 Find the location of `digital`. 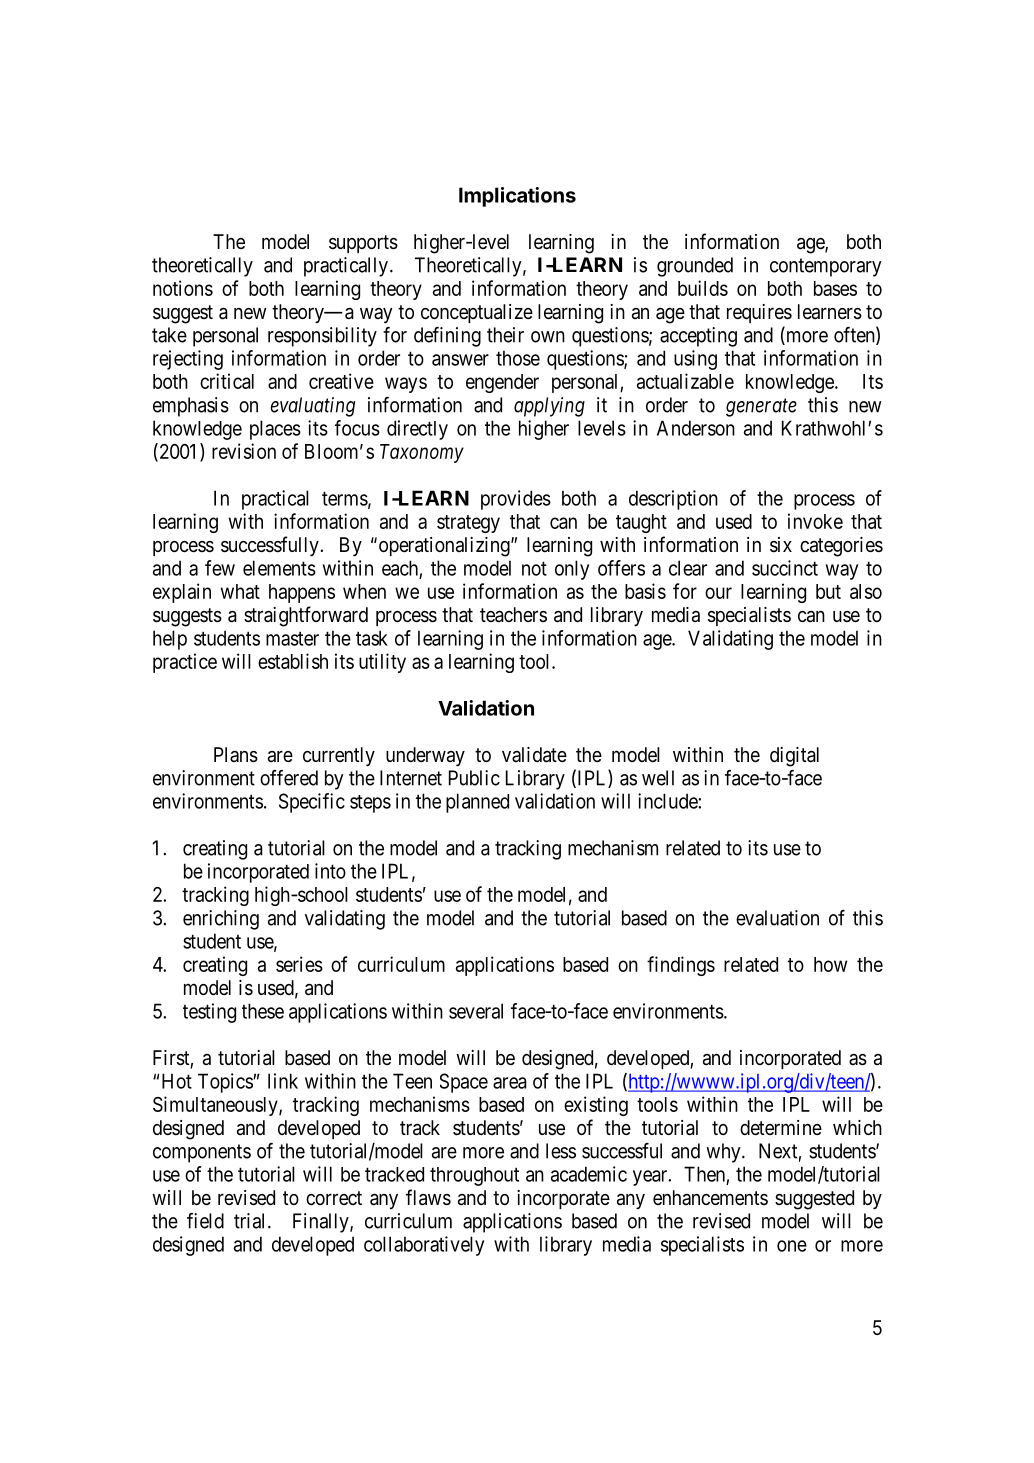

digital is located at coordinates (794, 757).
